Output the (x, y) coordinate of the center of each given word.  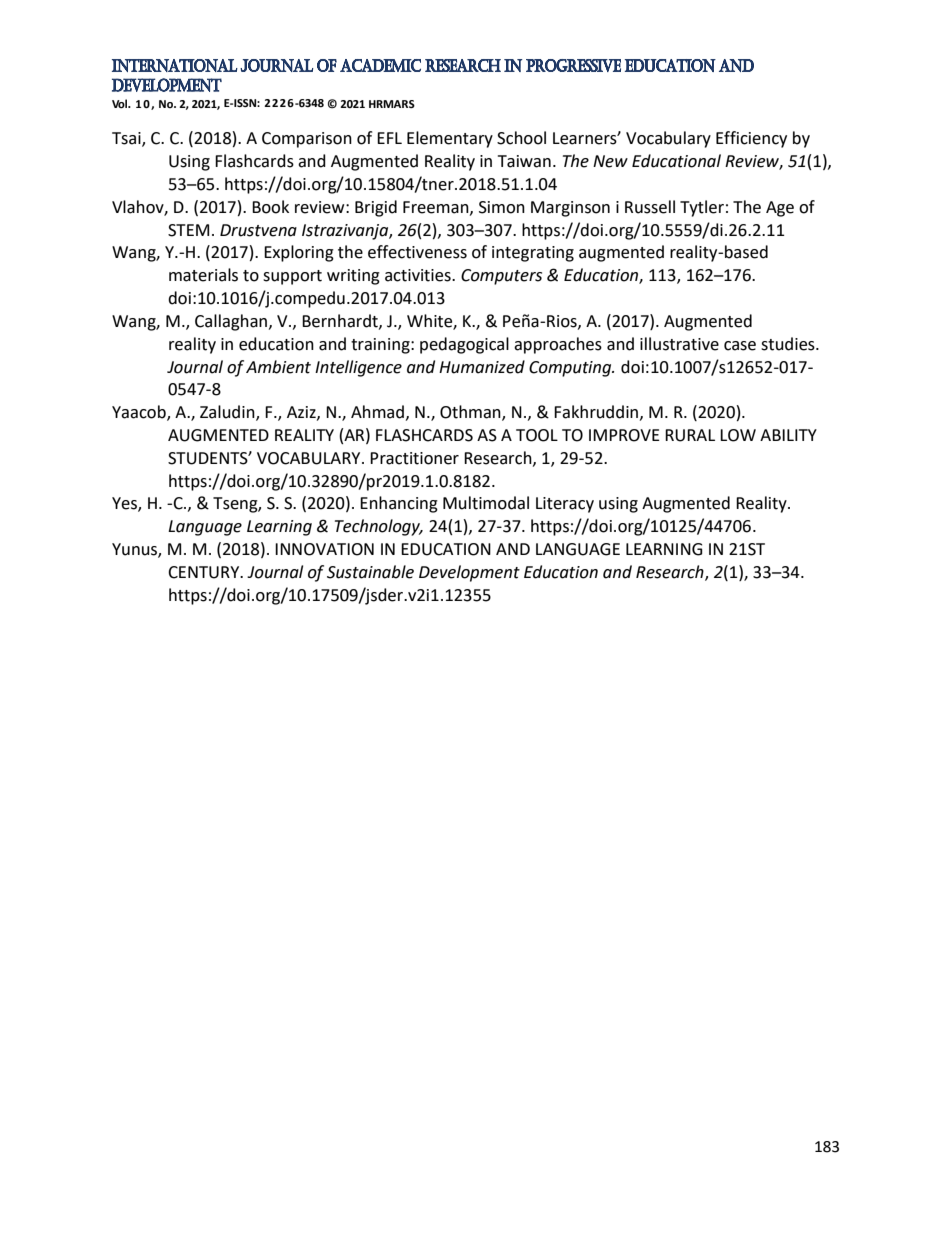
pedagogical (464, 345)
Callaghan (231, 322)
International (175, 65)
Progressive (573, 65)
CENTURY (205, 572)
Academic (380, 65)
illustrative (679, 344)
